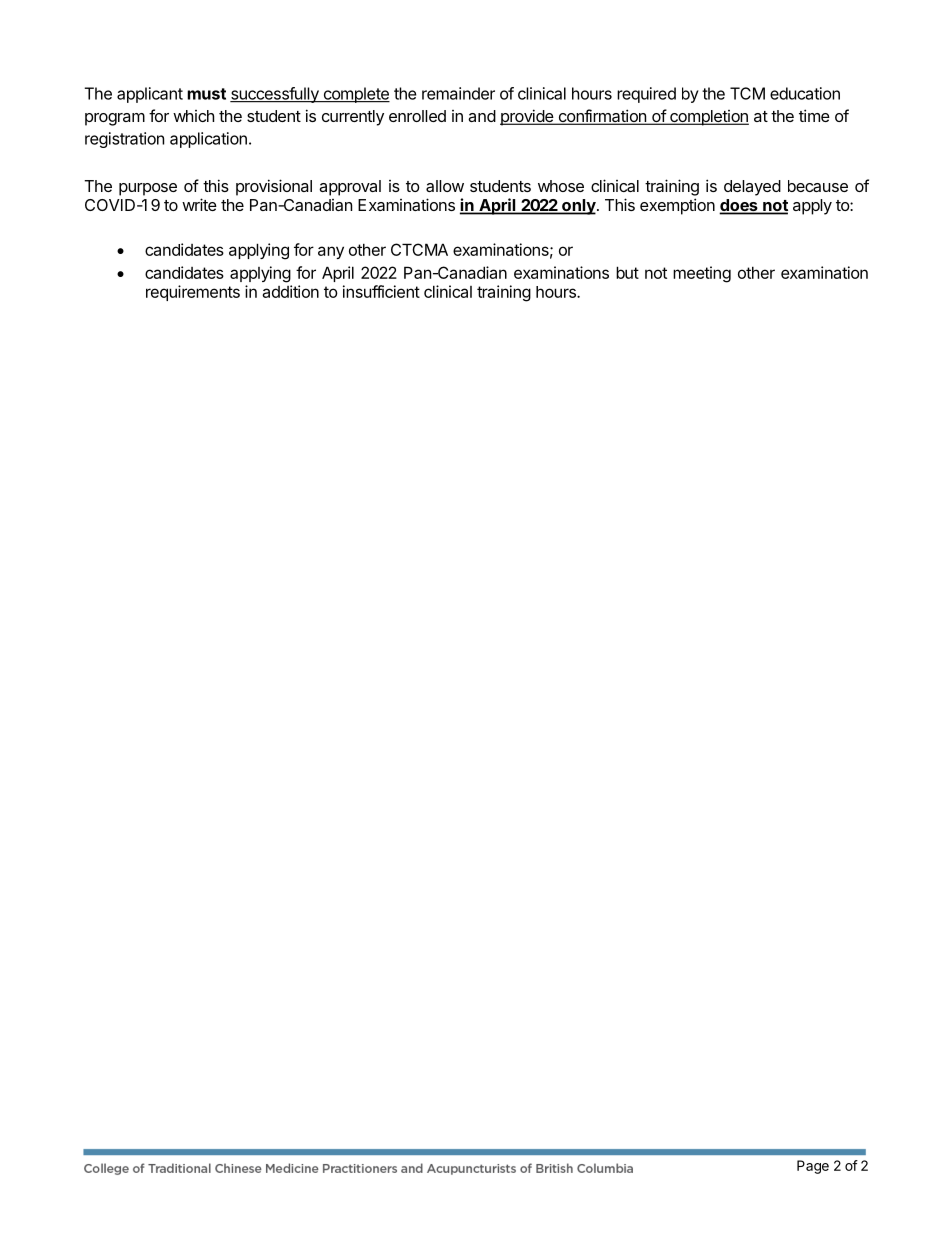  What do you see at coordinates (199, 204) in the screenshot?
I see `write` at bounding box center [199, 204].
